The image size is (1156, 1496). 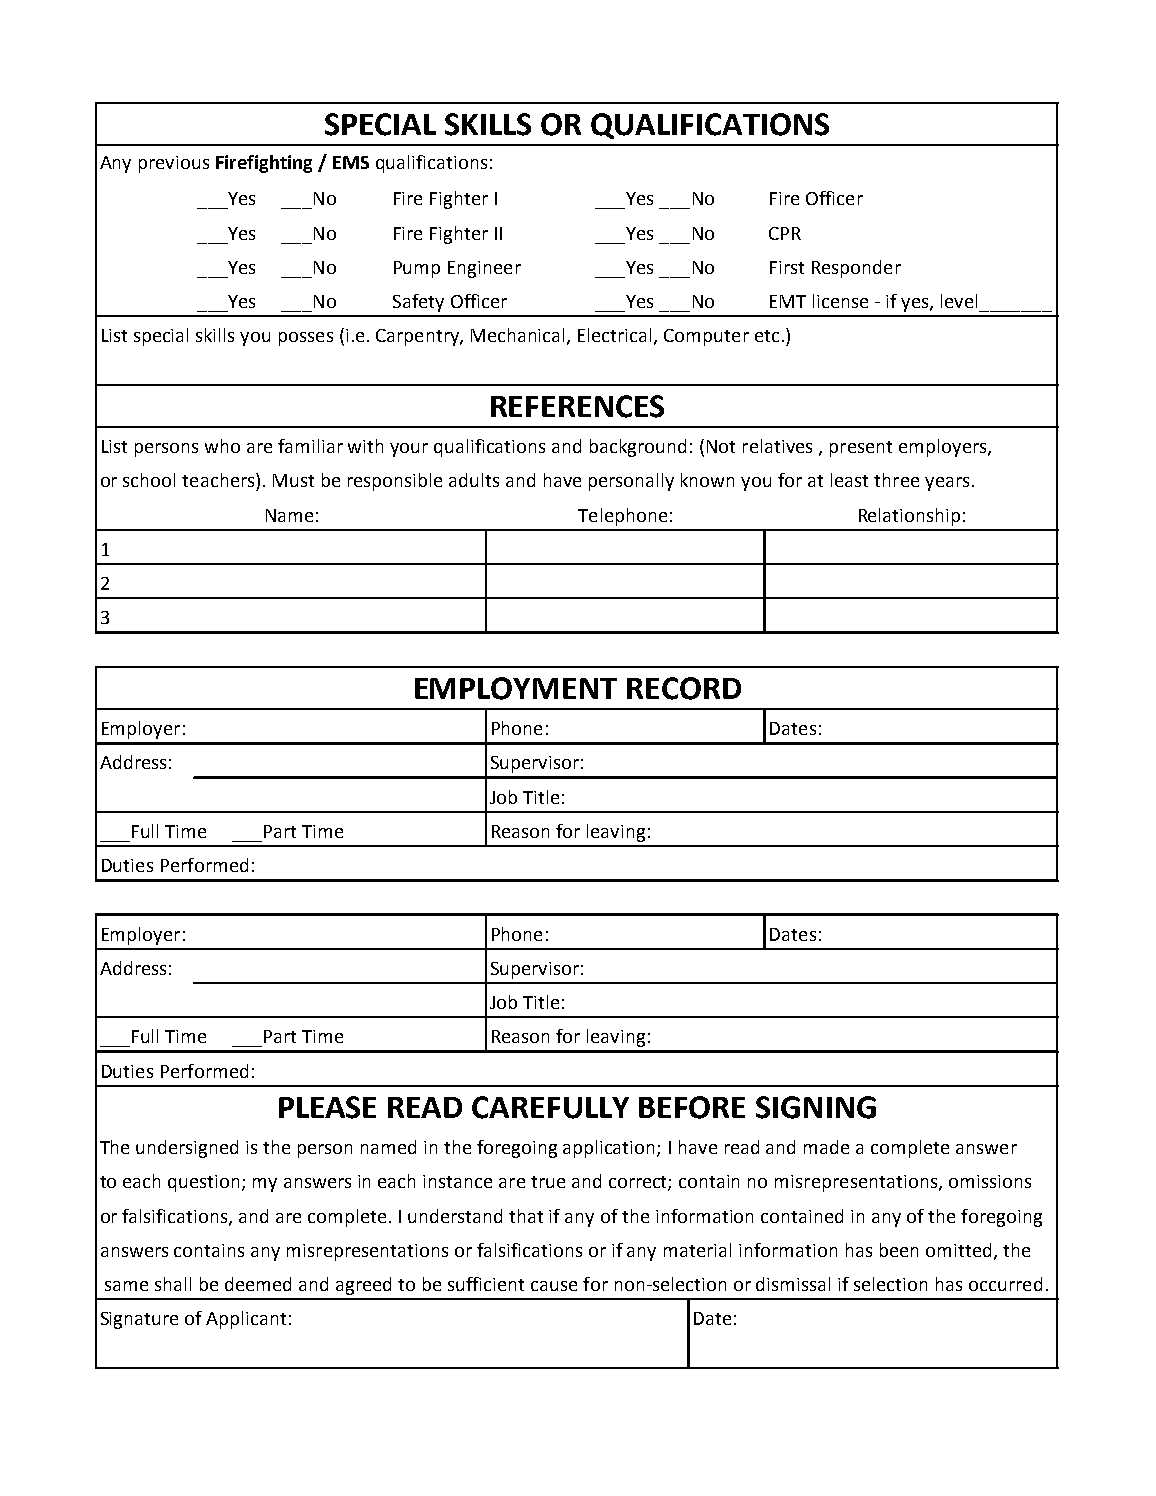 I want to click on deemed, so click(x=258, y=1284).
